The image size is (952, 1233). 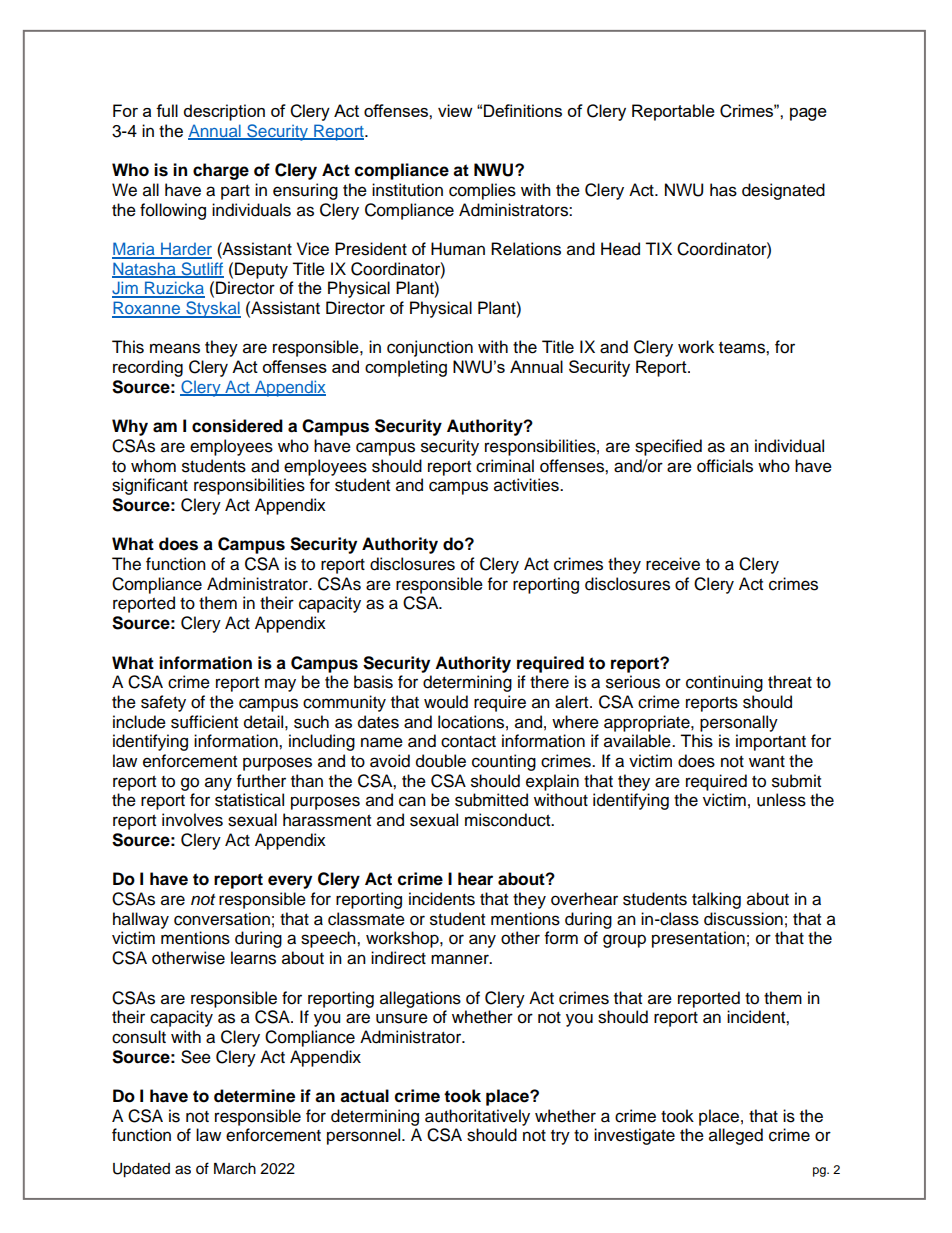 I want to click on alleged, so click(x=736, y=1136).
